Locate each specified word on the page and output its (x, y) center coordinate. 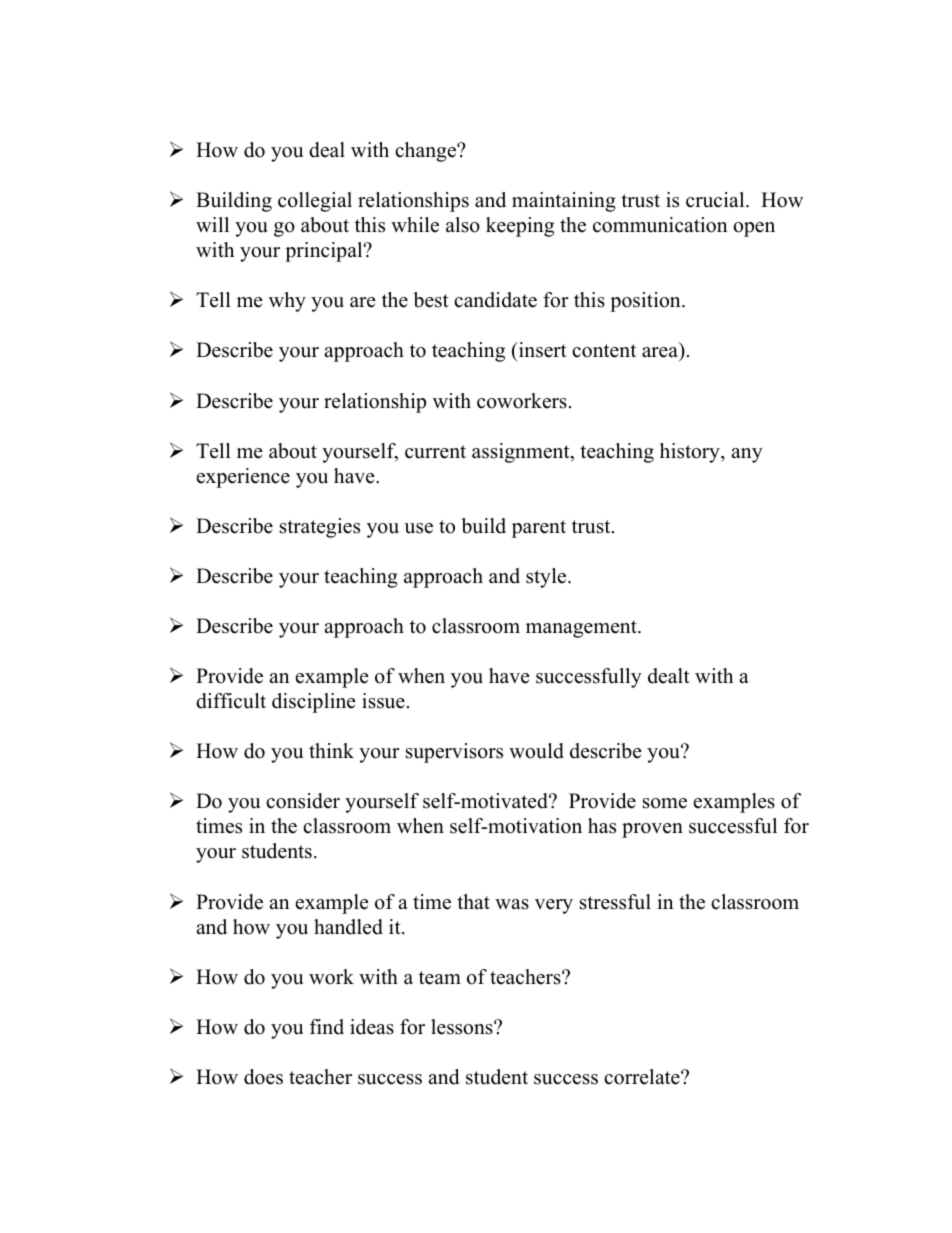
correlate (643, 1077)
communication (660, 225)
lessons (463, 1027)
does (263, 1077)
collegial (315, 202)
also (463, 225)
